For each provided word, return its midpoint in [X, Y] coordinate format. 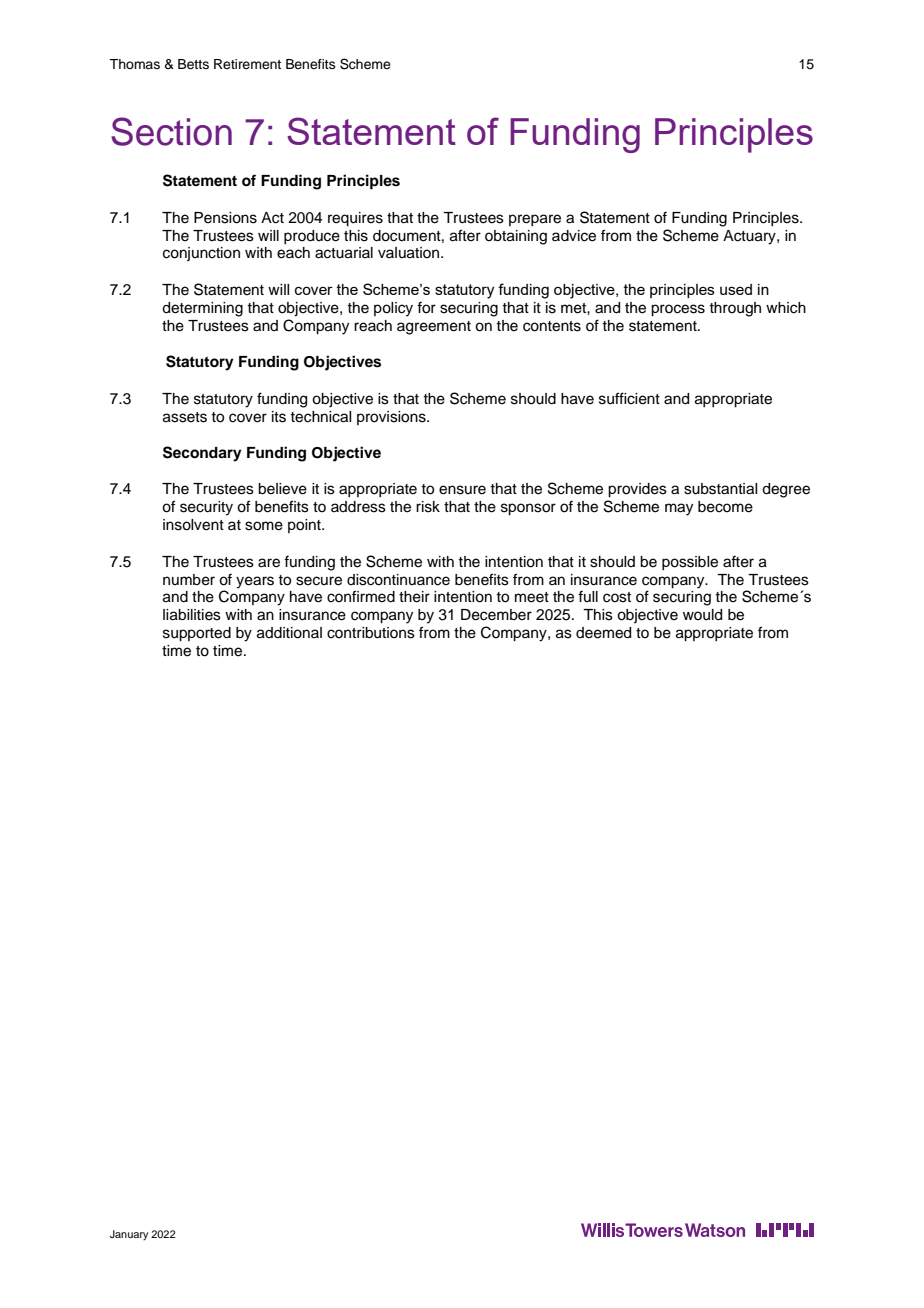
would [702, 615]
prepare [535, 220]
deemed [603, 633]
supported [197, 634]
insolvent [193, 525]
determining [202, 309]
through [735, 309]
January [129, 1235]
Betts [193, 64]
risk [428, 507]
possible [690, 563]
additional [289, 633]
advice [574, 236]
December [496, 615]
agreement [434, 328]
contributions [371, 633]
